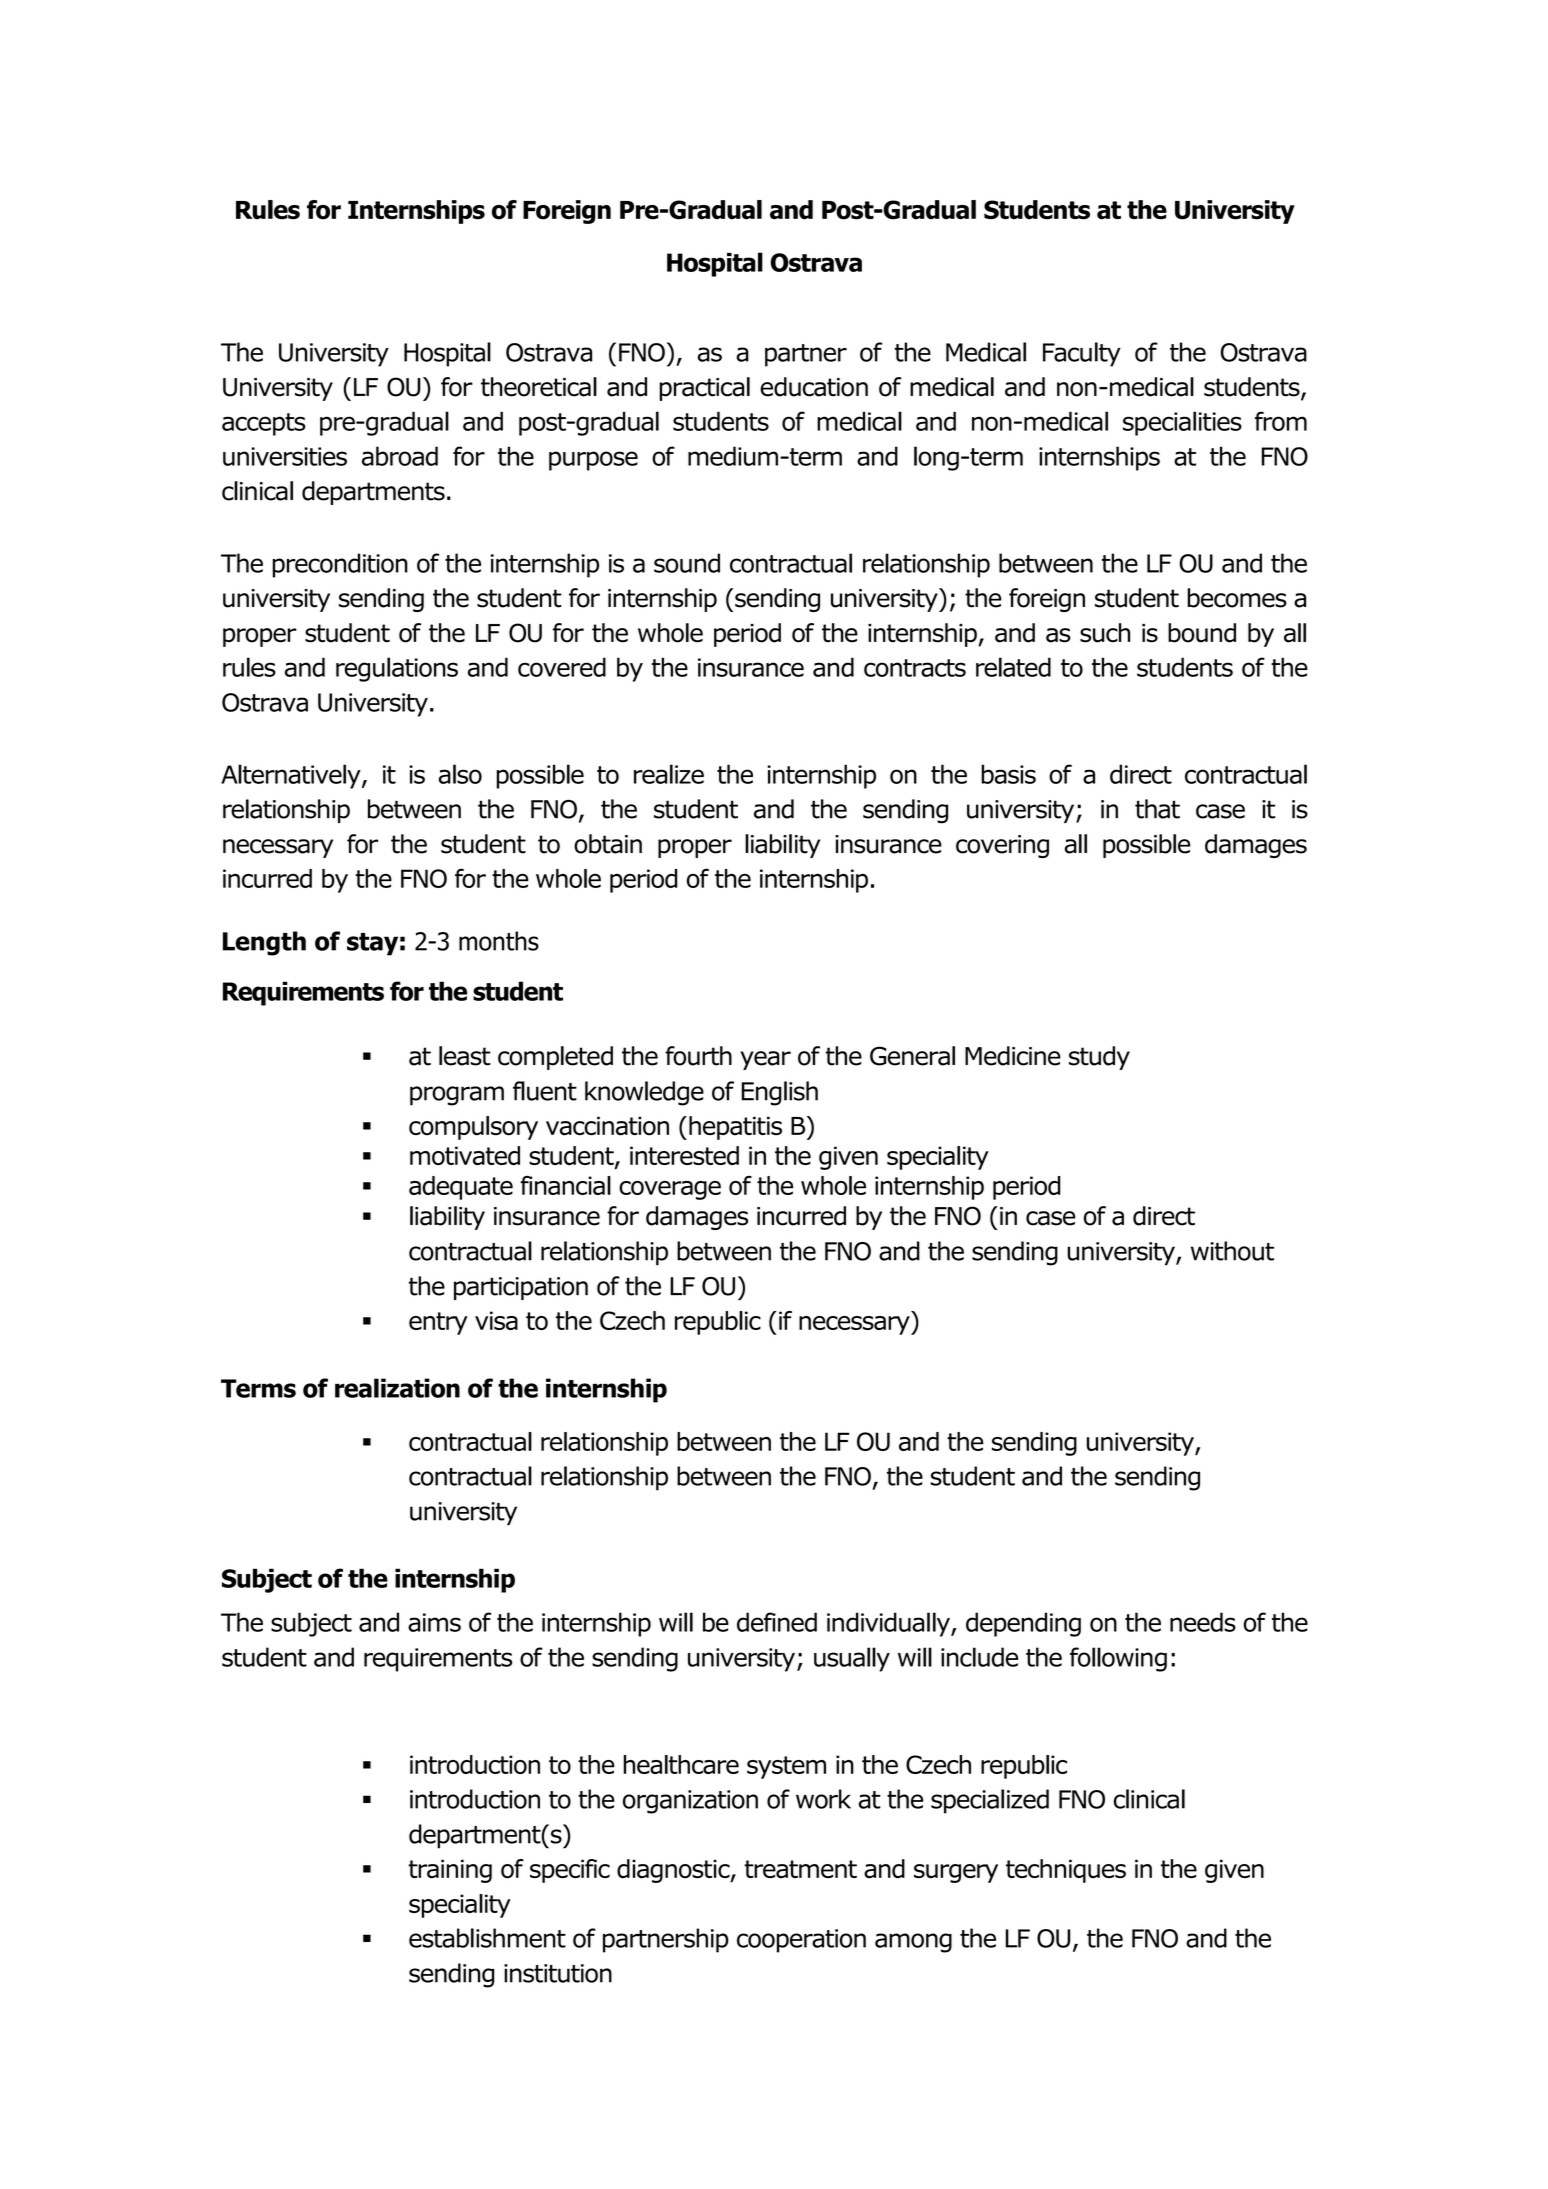 This image has width=1548, height=2189. Describe the element at coordinates (434, 1622) in the image. I see `aims` at that location.
